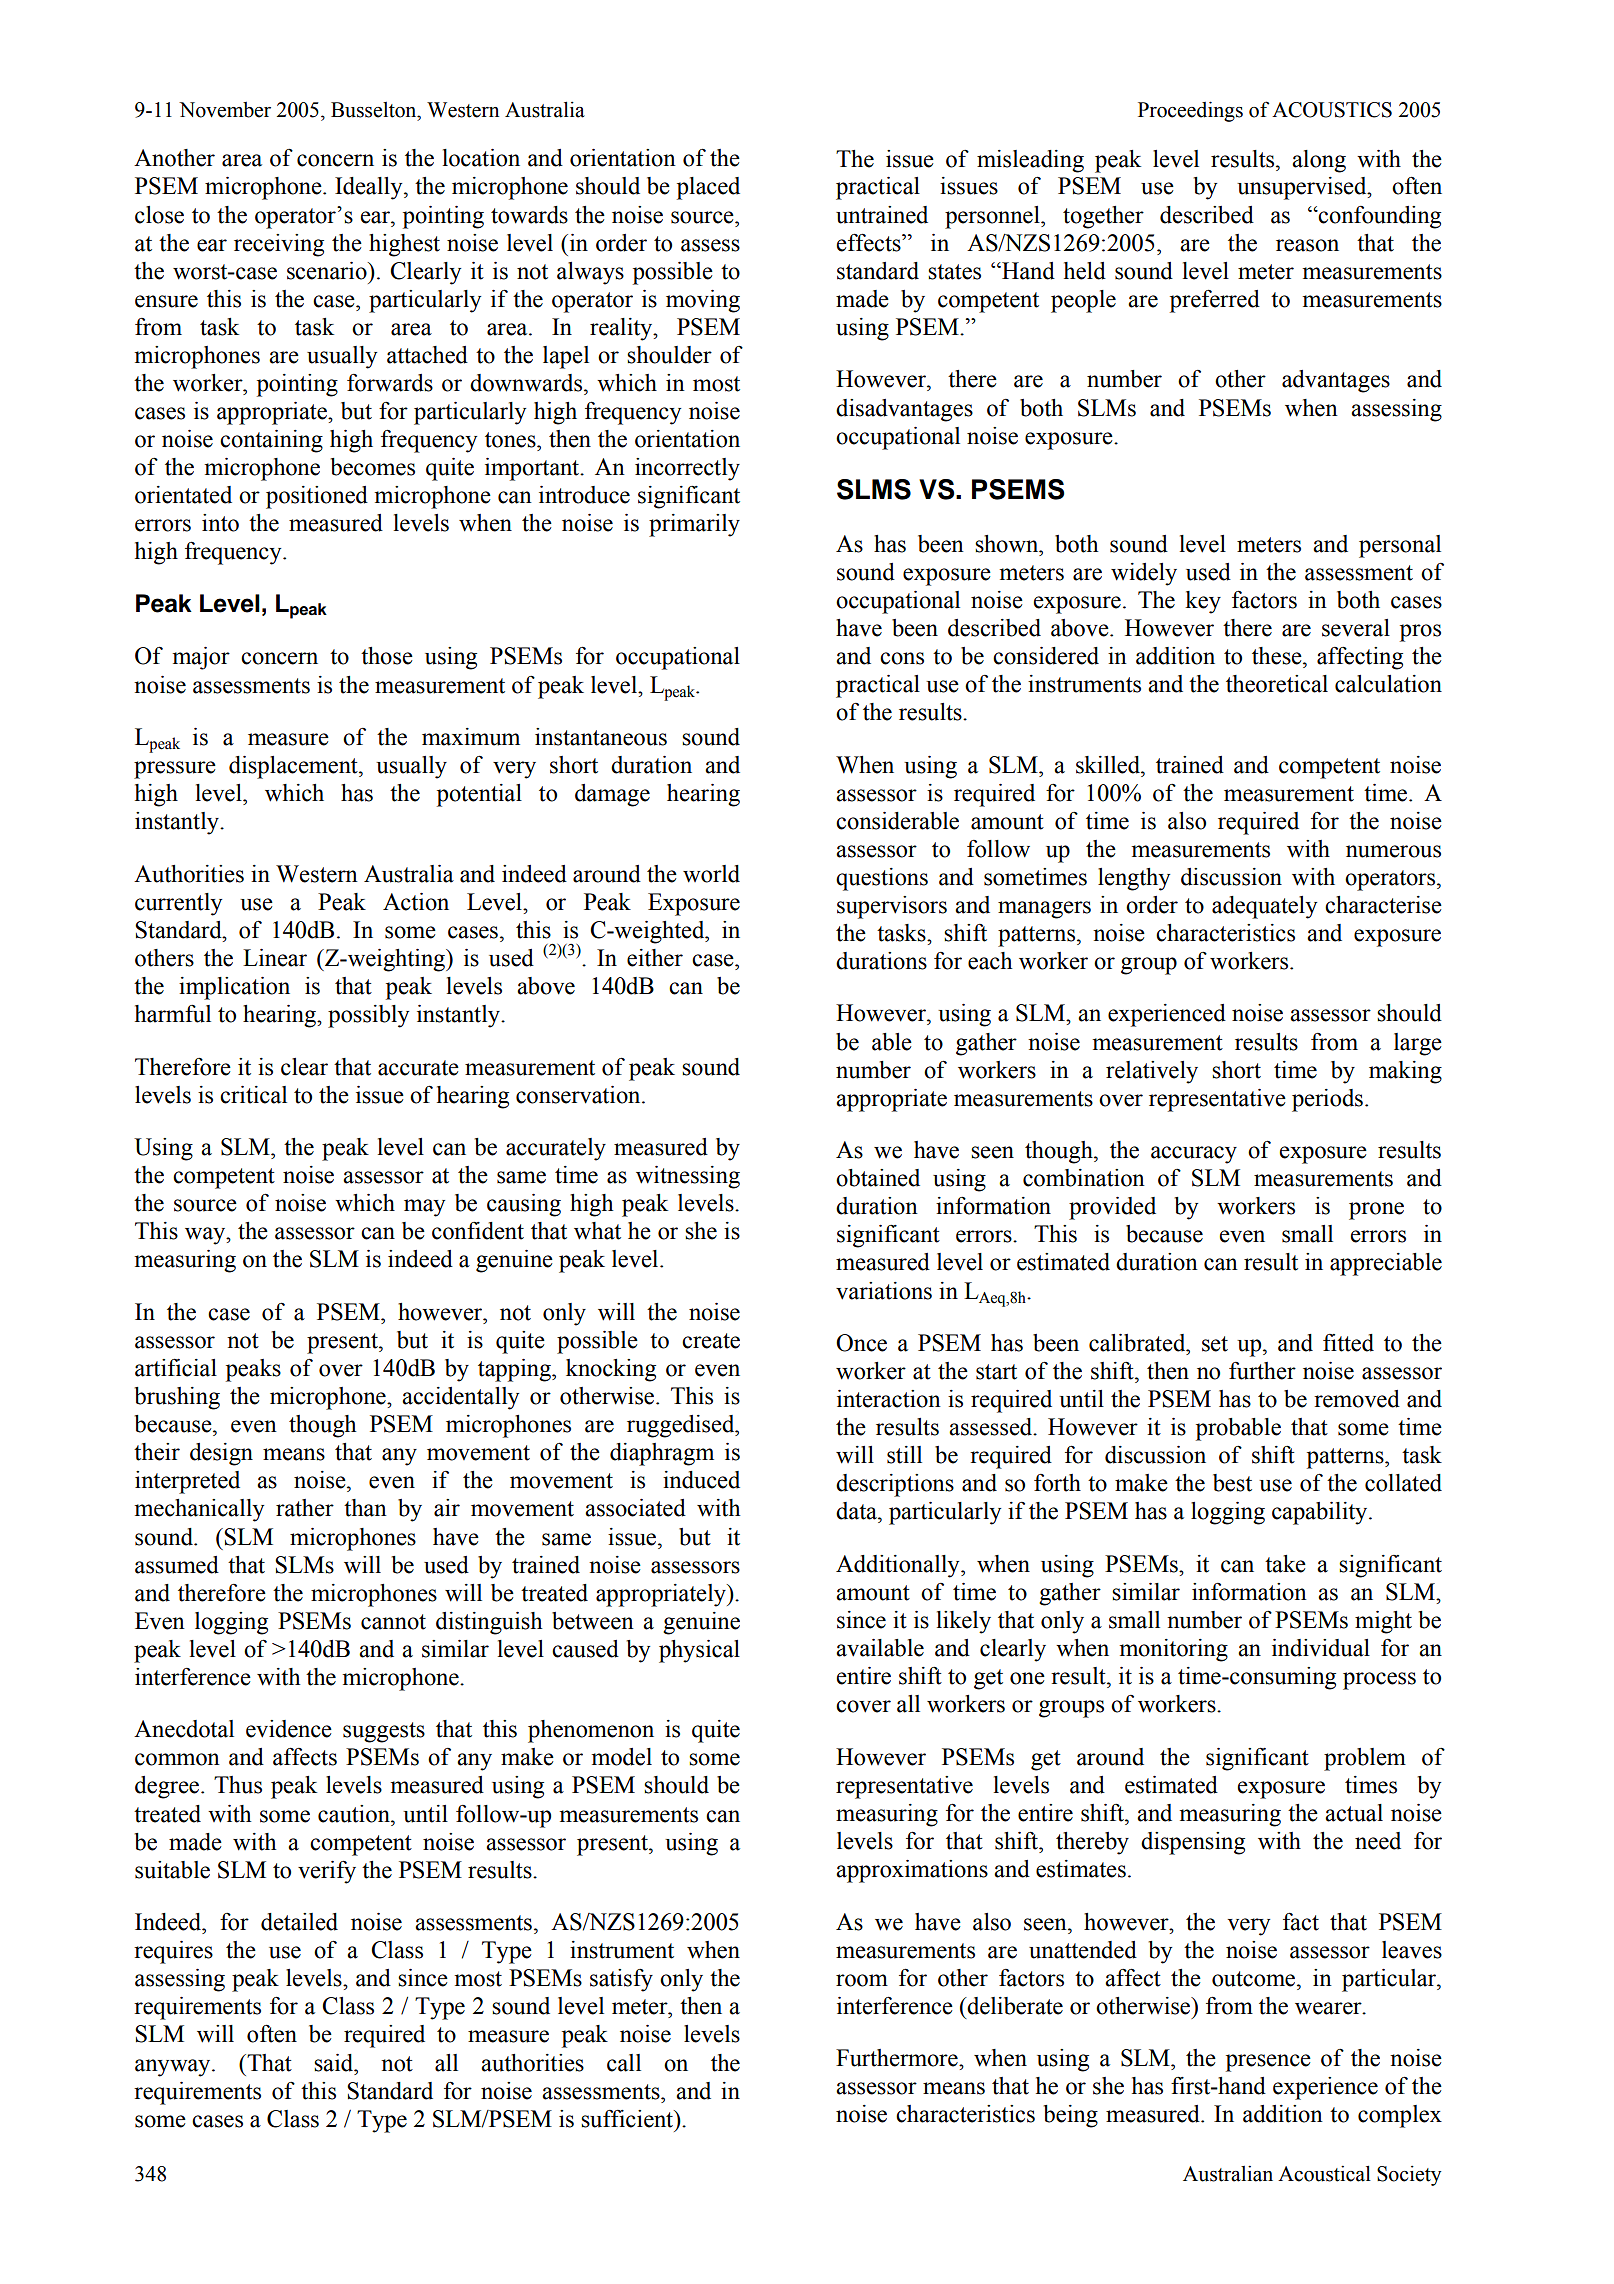 The height and width of the document is (2284, 1614). I want to click on critical, so click(253, 1095).
